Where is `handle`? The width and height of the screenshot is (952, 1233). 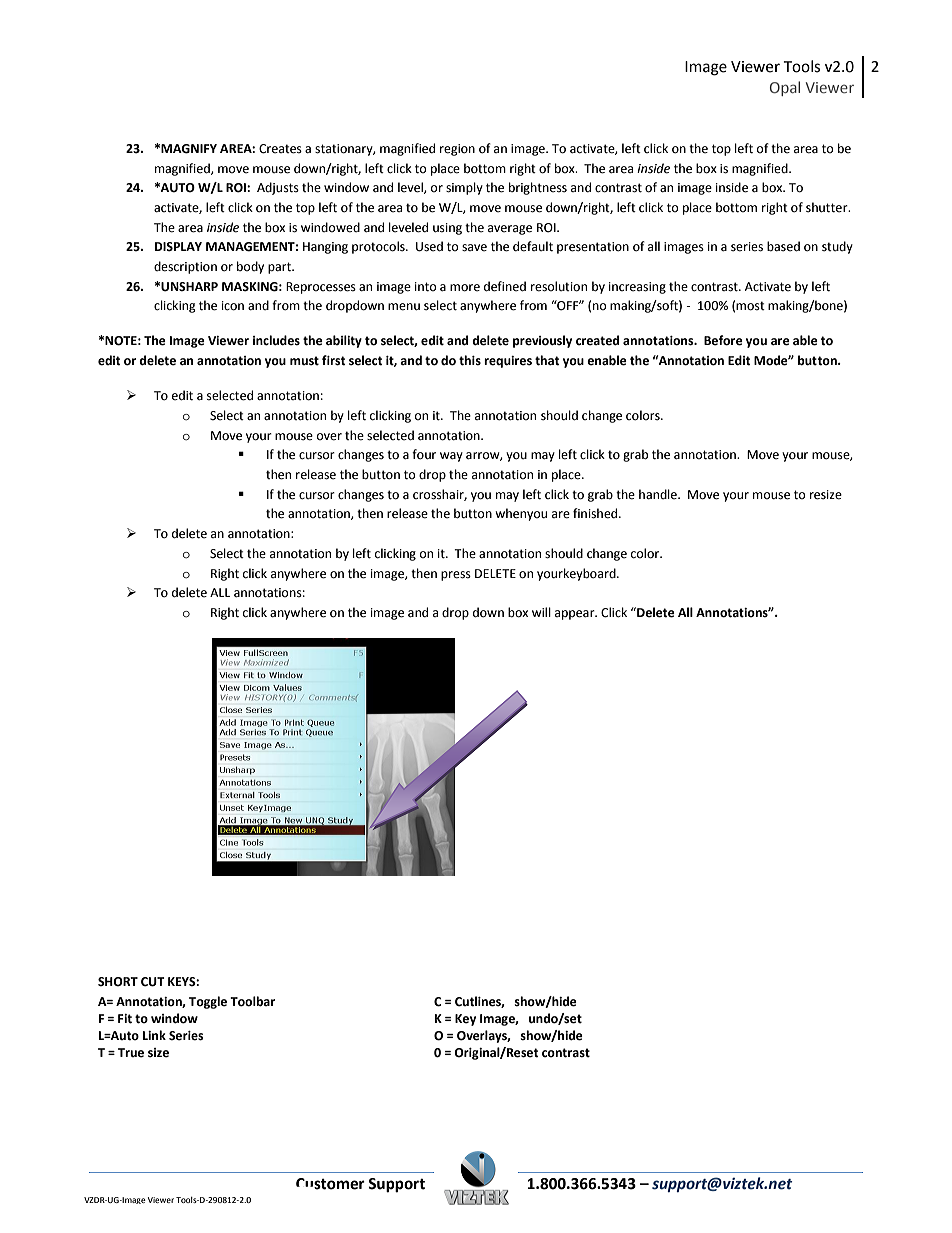 handle is located at coordinates (659, 494).
